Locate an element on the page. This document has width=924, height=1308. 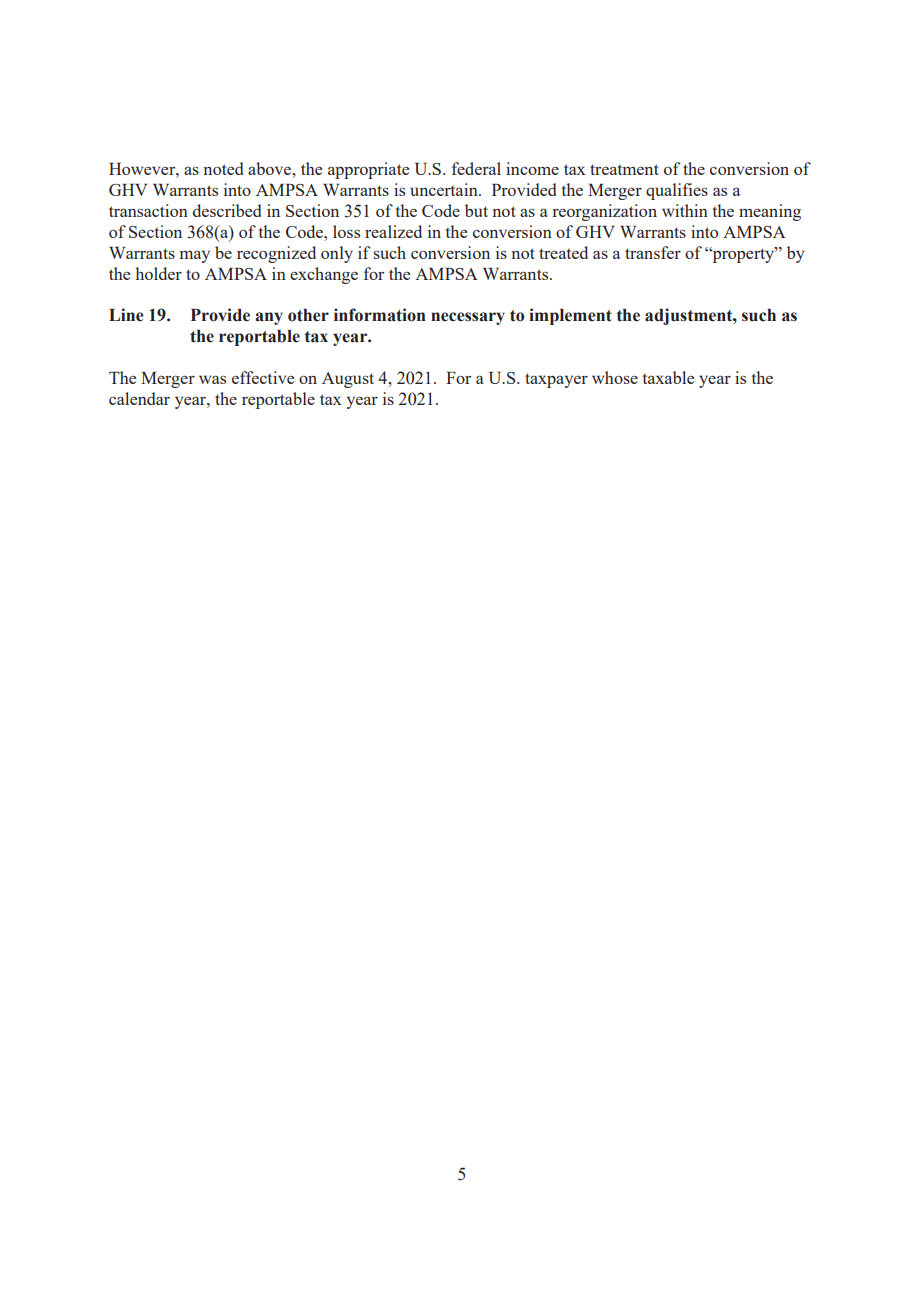
taxable is located at coordinates (668, 377).
